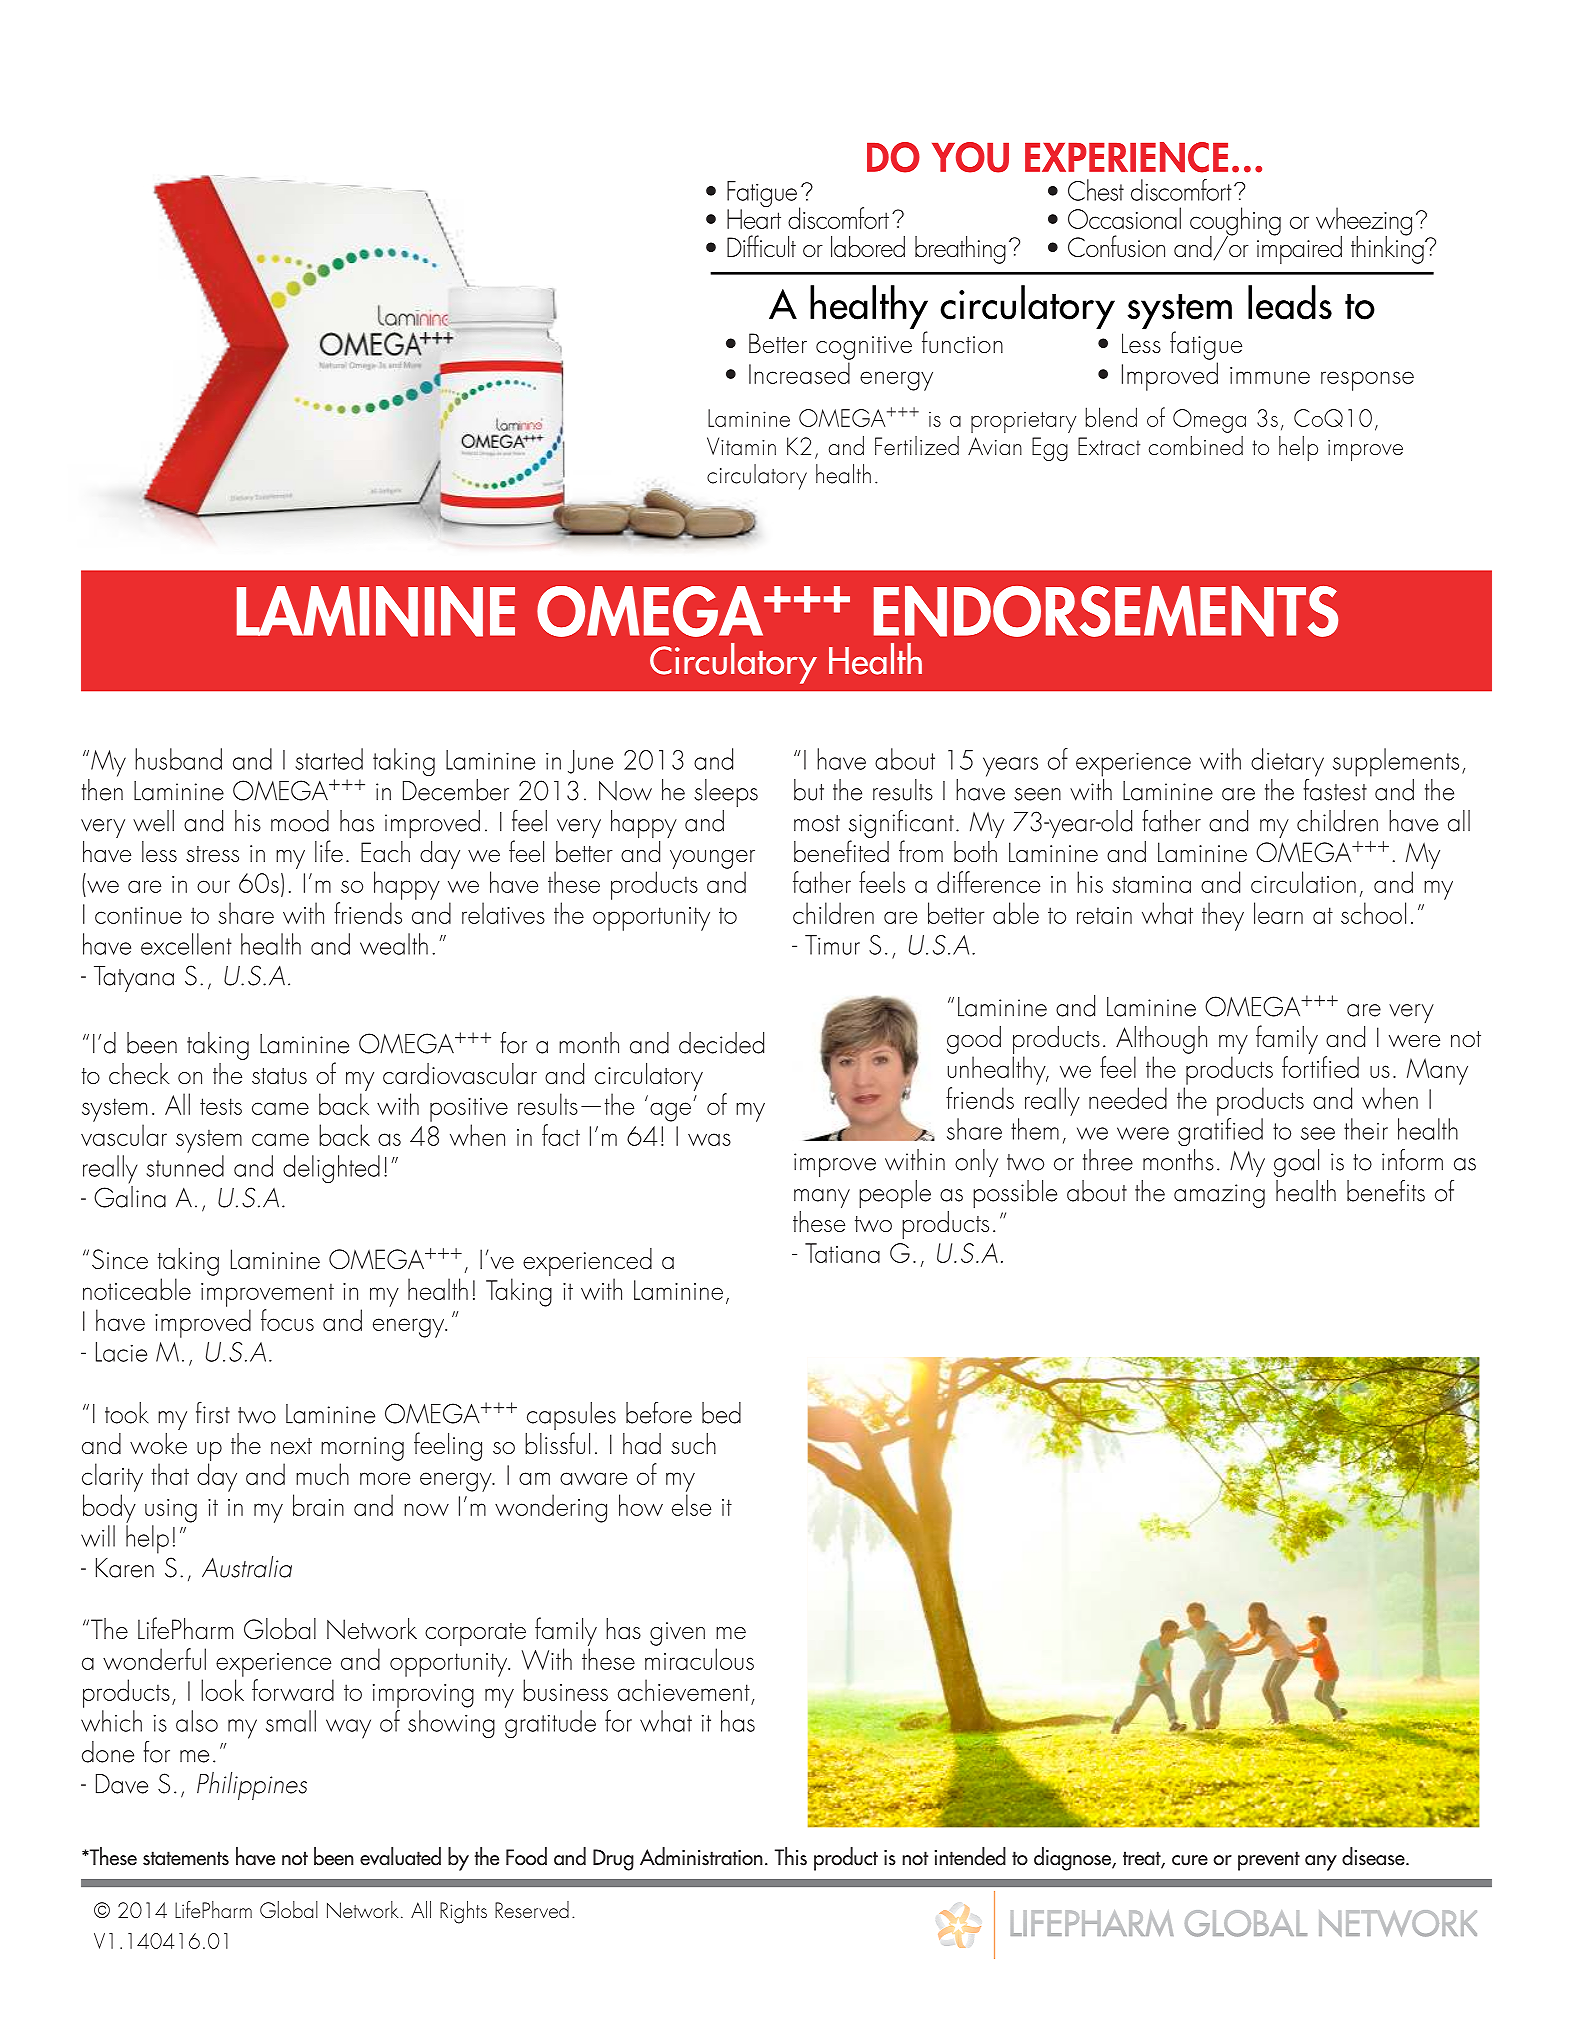  What do you see at coordinates (761, 246) in the screenshot?
I see `Difficult` at bounding box center [761, 246].
